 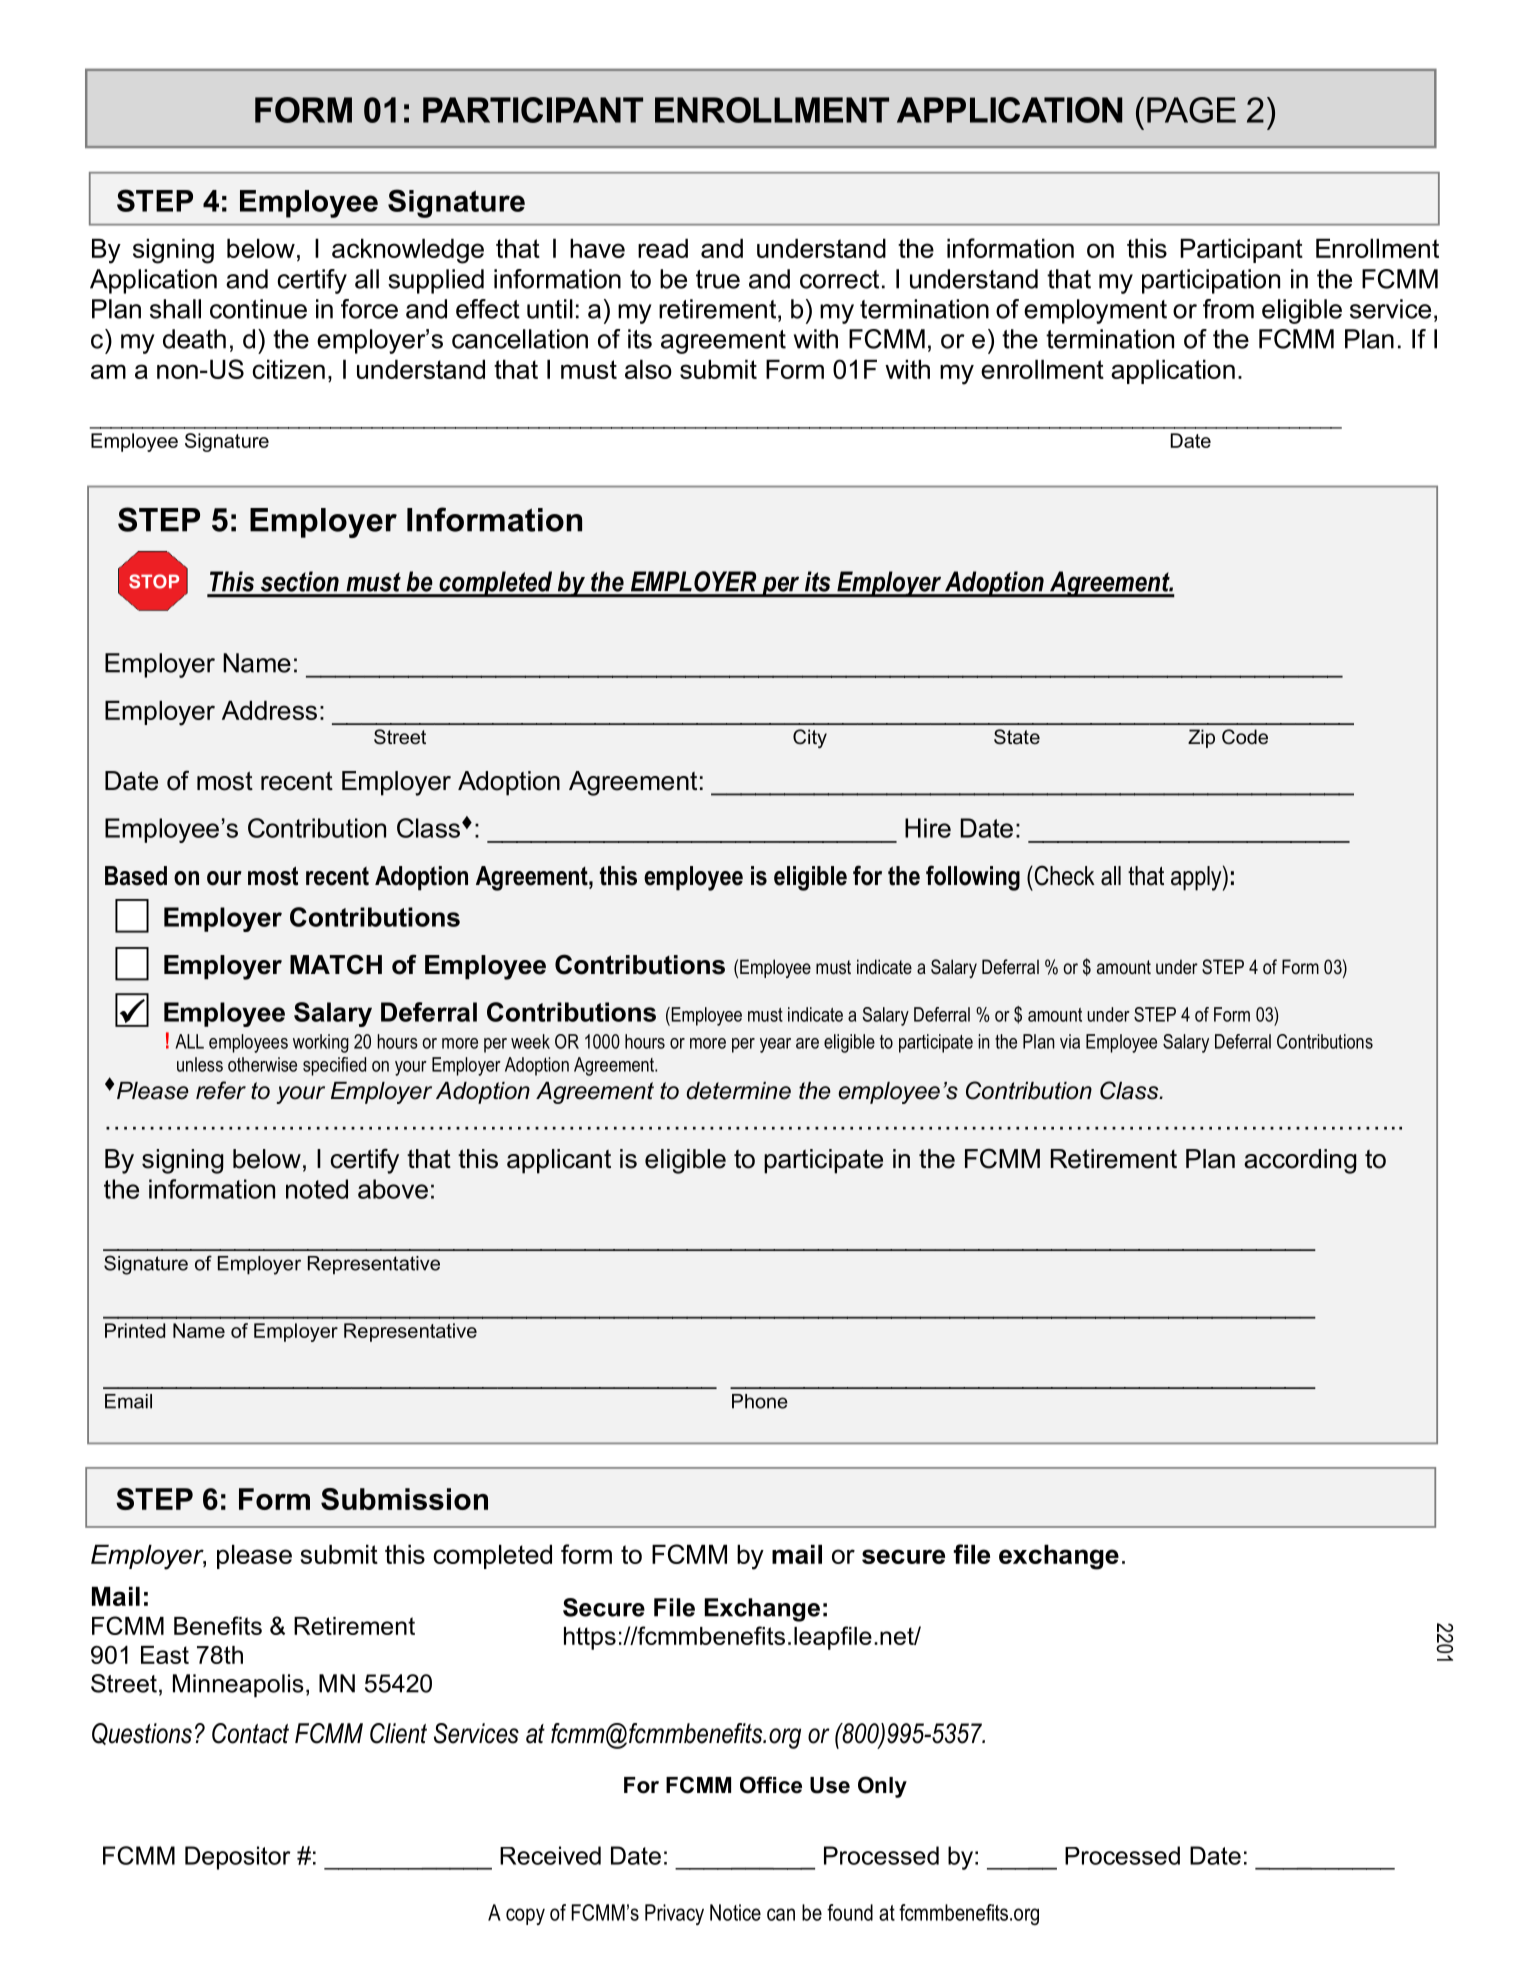 I want to click on read, so click(x=663, y=248).
